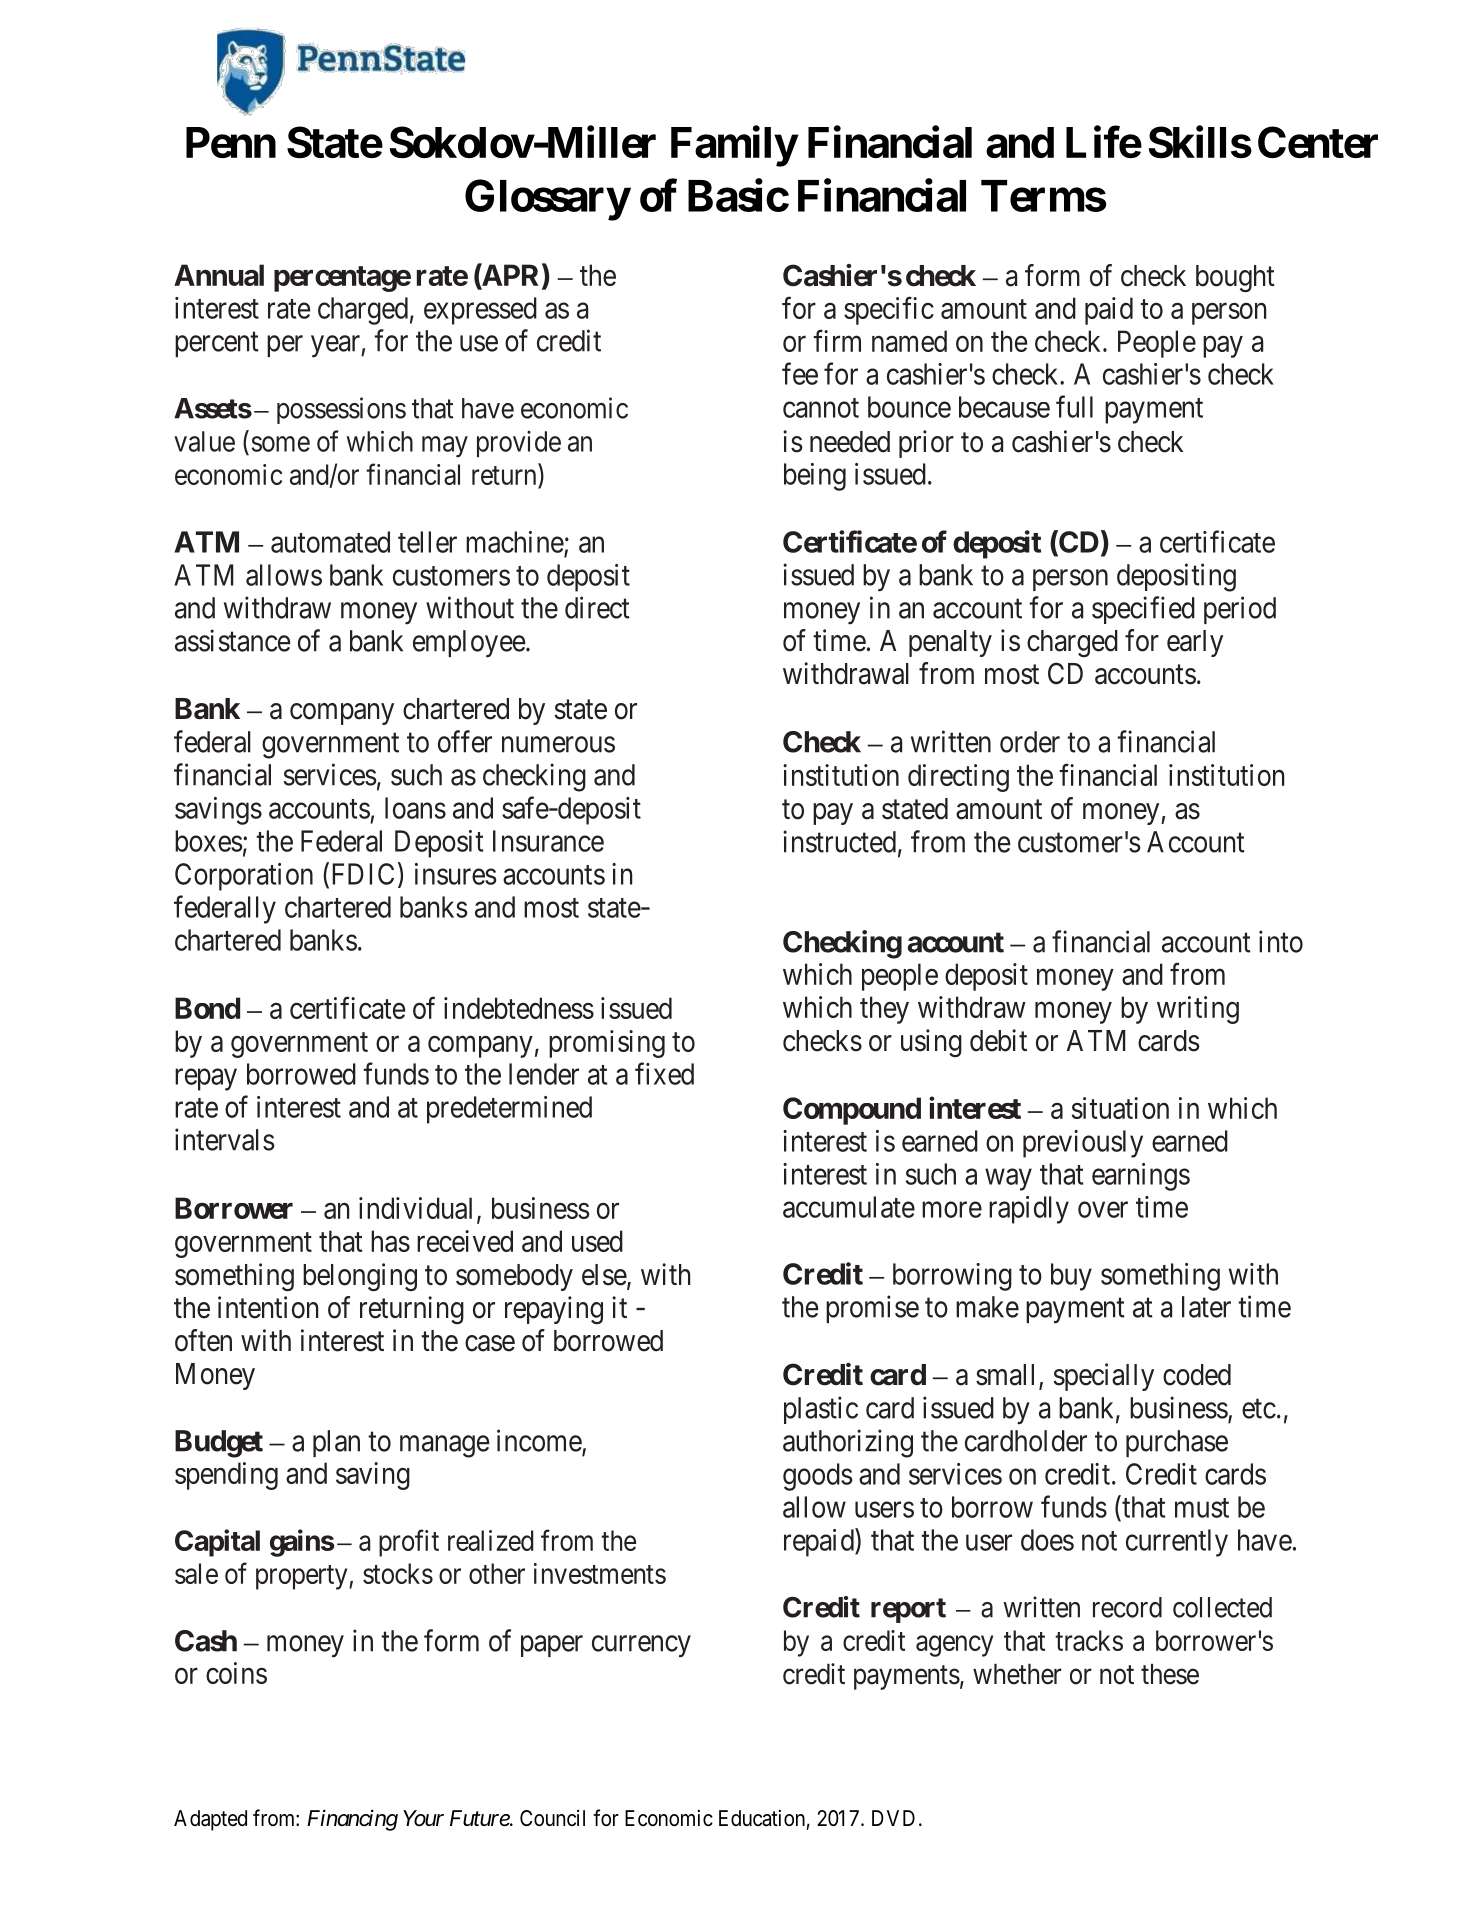 This document has width=1477, height=1911. What do you see at coordinates (231, 142) in the document?
I see `Penn` at bounding box center [231, 142].
